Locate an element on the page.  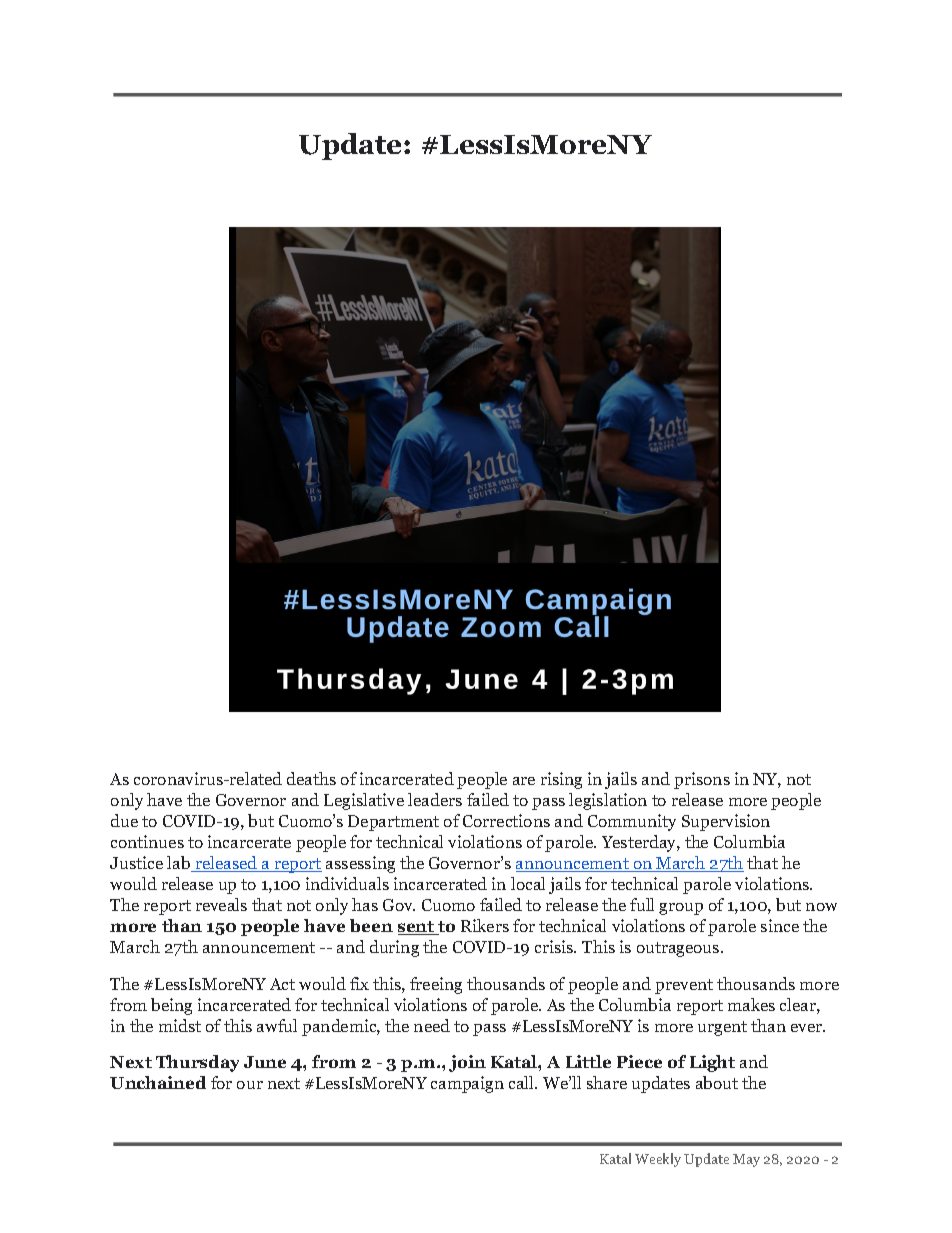
Act is located at coordinates (282, 984).
